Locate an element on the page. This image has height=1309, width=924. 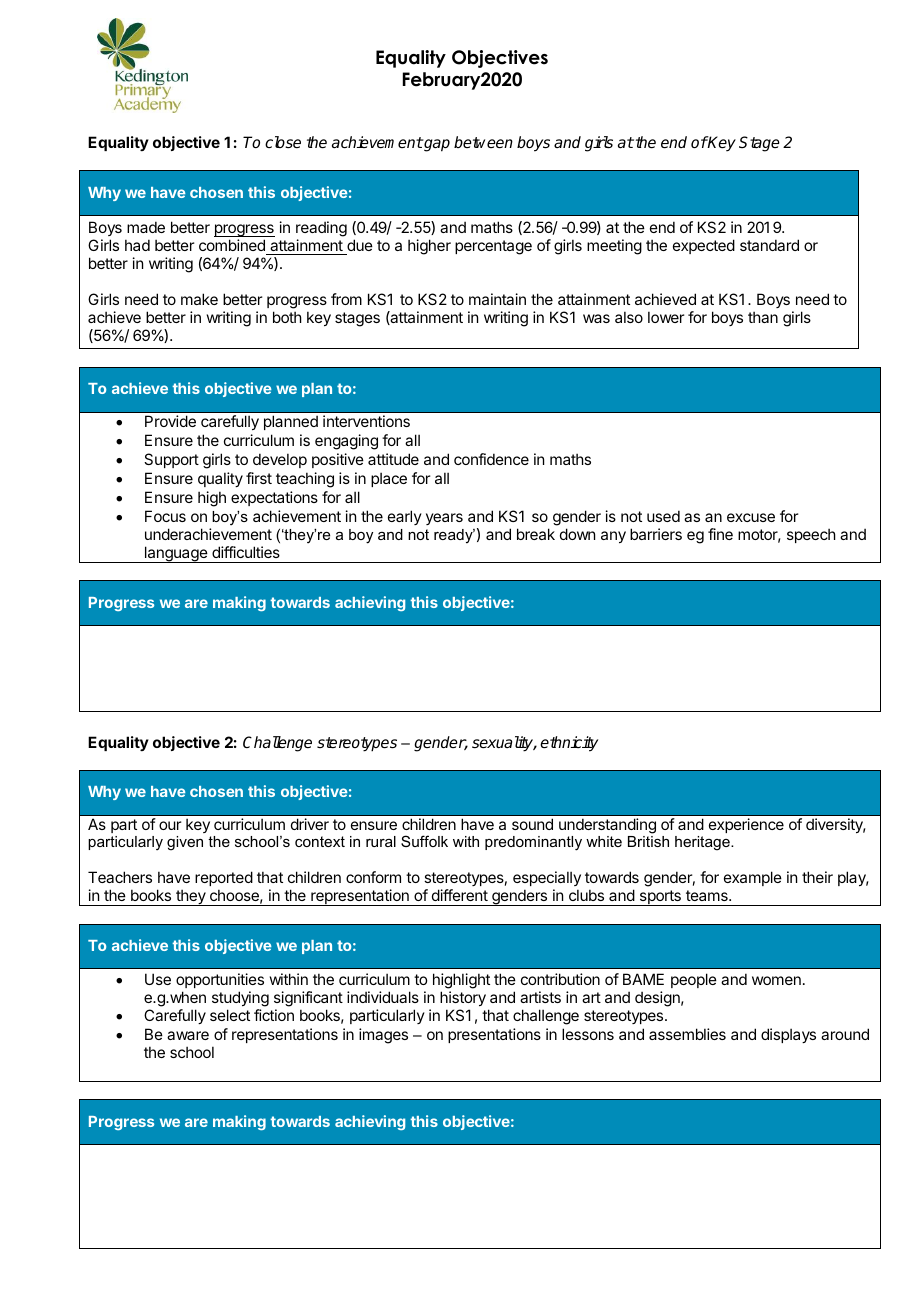
select is located at coordinates (230, 1015).
